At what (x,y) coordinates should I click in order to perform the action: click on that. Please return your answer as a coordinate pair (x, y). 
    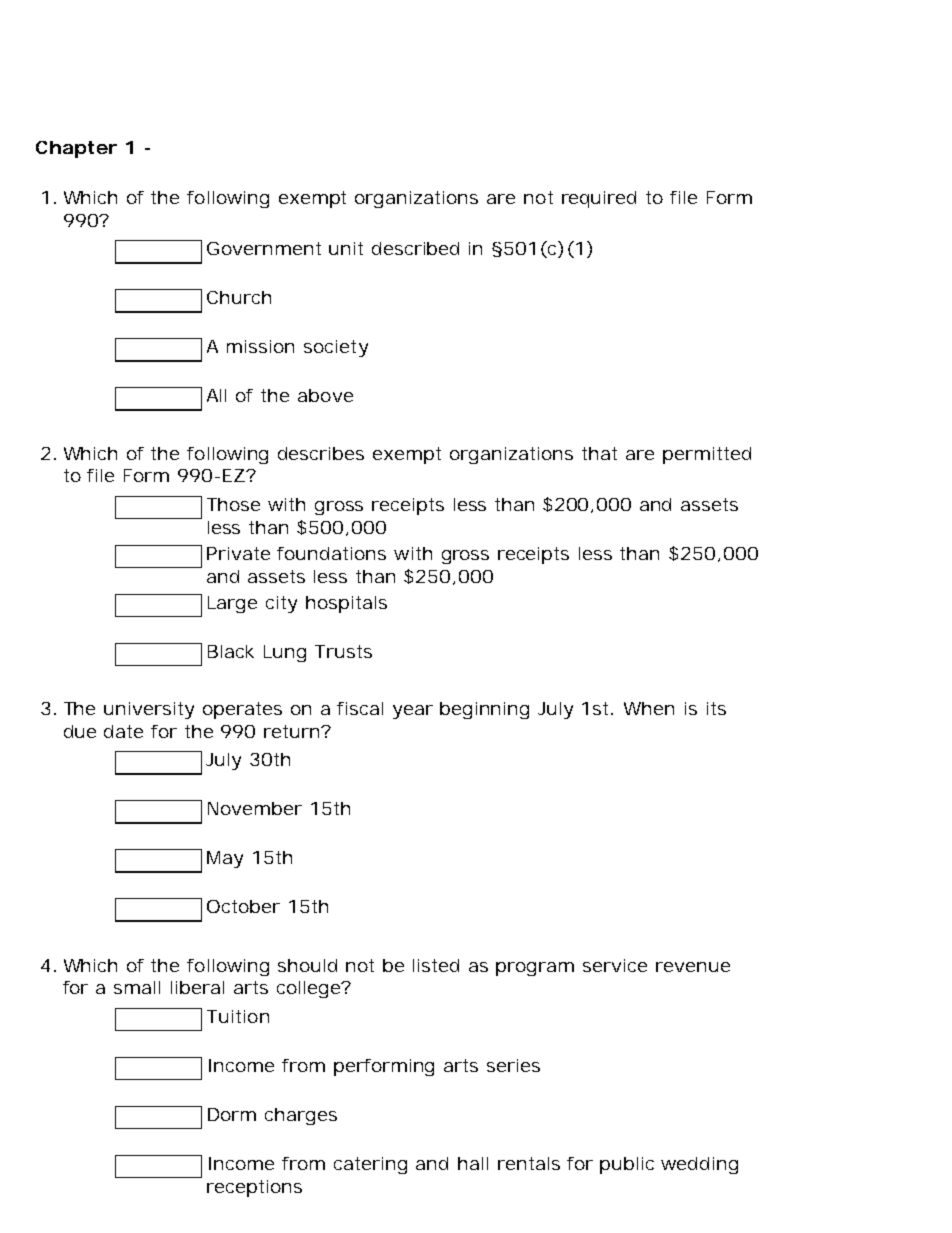
    Looking at the image, I should click on (599, 453).
